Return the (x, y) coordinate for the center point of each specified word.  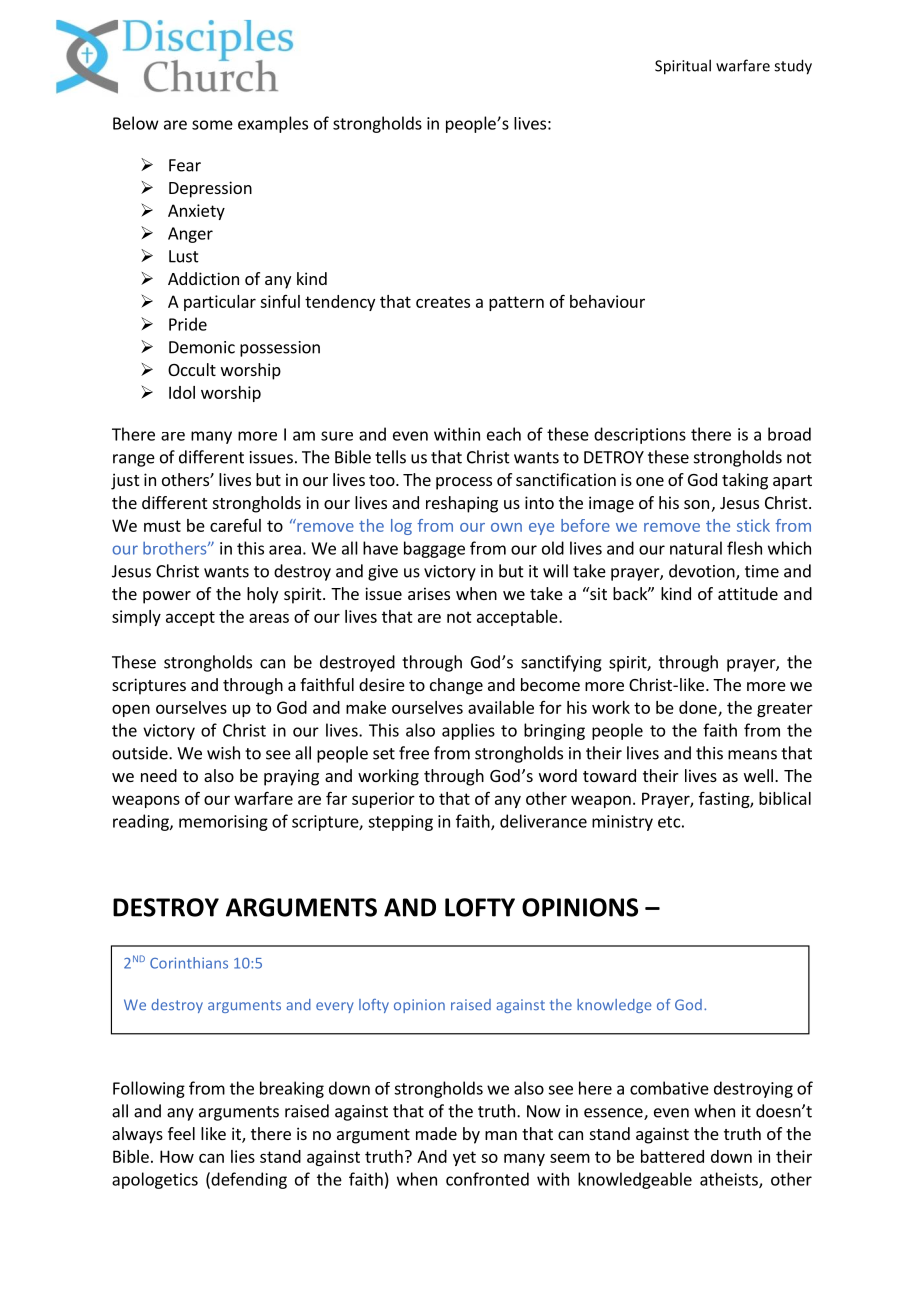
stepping (400, 823)
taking (745, 481)
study (793, 67)
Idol (182, 392)
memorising (223, 823)
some (212, 125)
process (464, 483)
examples (273, 124)
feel (181, 1133)
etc (669, 822)
